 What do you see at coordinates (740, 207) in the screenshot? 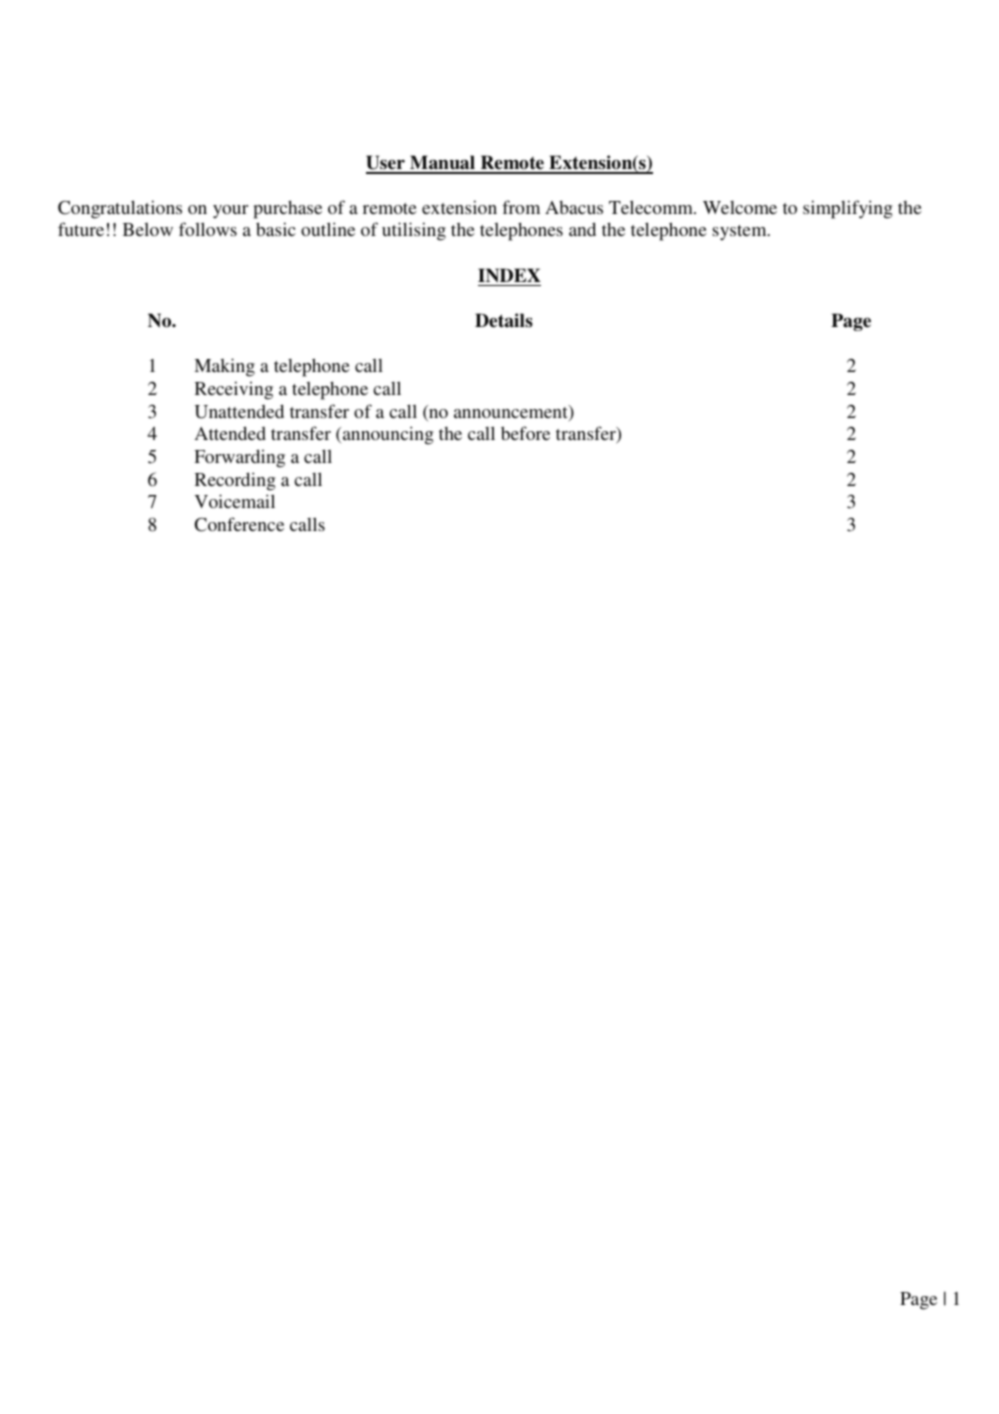
I see `Welcome` at bounding box center [740, 207].
